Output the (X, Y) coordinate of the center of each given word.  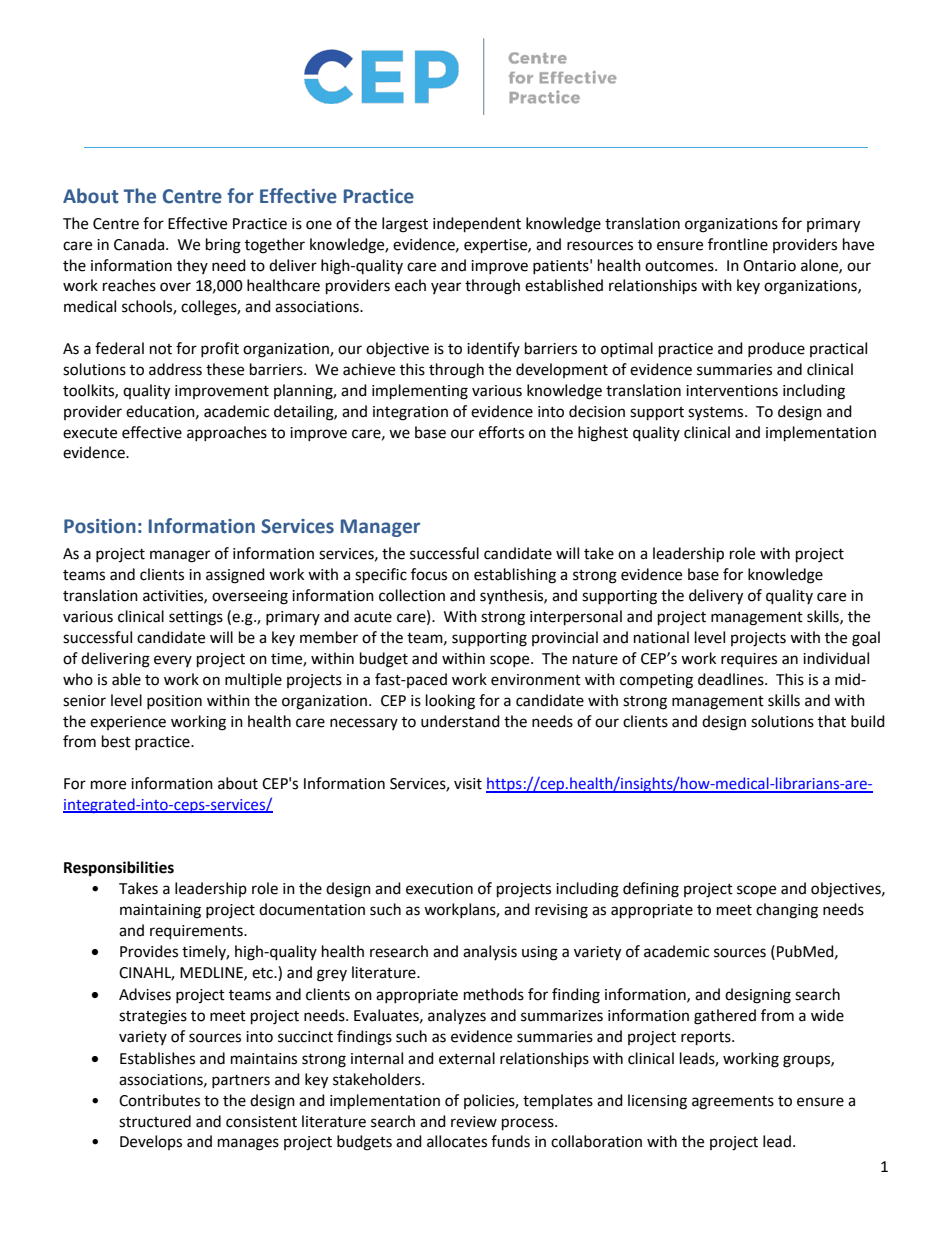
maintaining (160, 911)
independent (477, 225)
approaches (227, 433)
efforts (501, 432)
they (192, 266)
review (474, 1122)
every (173, 661)
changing (787, 911)
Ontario (769, 266)
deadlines (732, 679)
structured (155, 1121)
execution (439, 889)
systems (717, 414)
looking (450, 702)
